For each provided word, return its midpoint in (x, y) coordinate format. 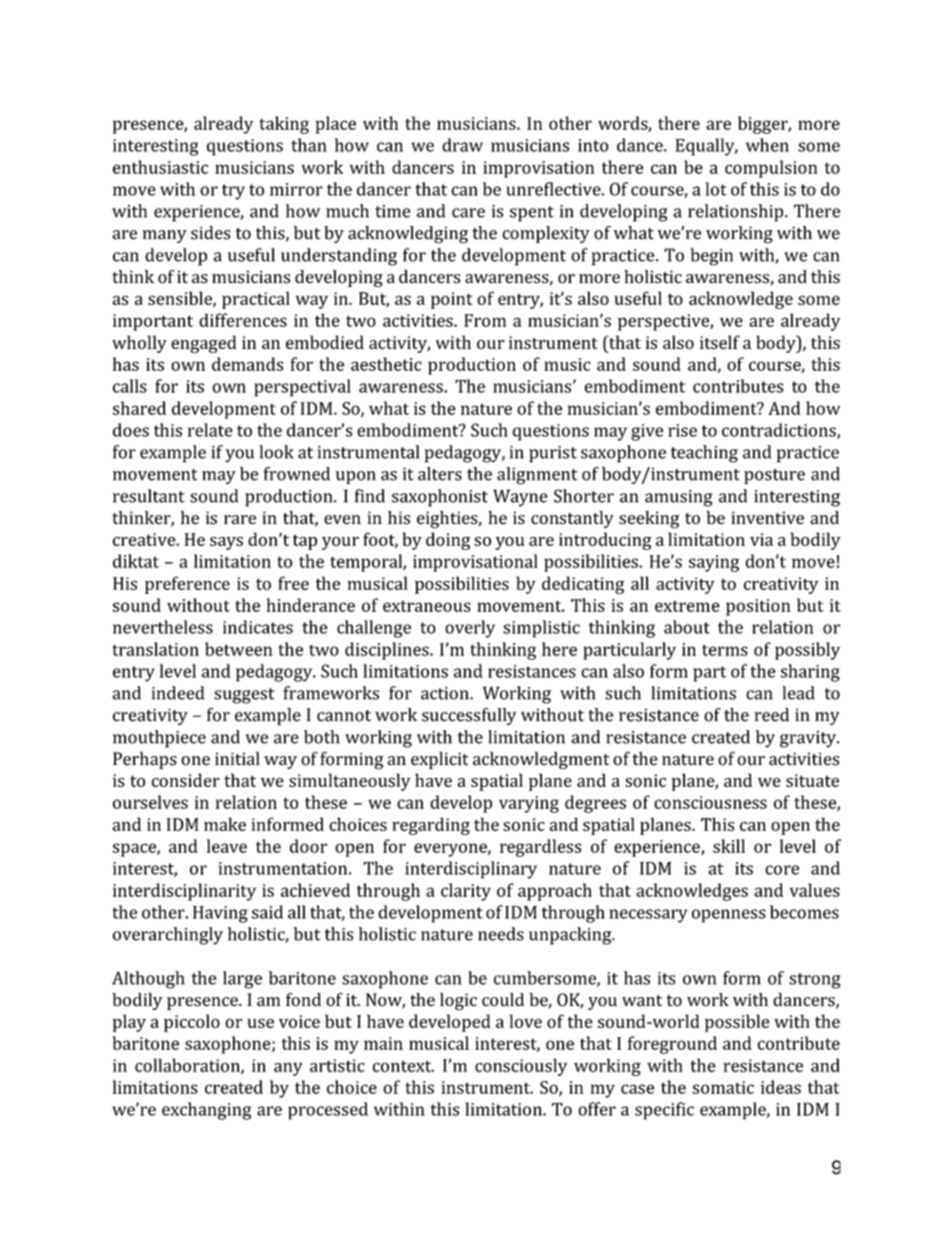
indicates (258, 627)
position (758, 607)
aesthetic (386, 364)
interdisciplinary (471, 870)
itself (720, 342)
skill (729, 846)
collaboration (188, 1066)
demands (247, 364)
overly (470, 629)
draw (462, 145)
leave (227, 846)
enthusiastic (160, 167)
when (767, 145)
